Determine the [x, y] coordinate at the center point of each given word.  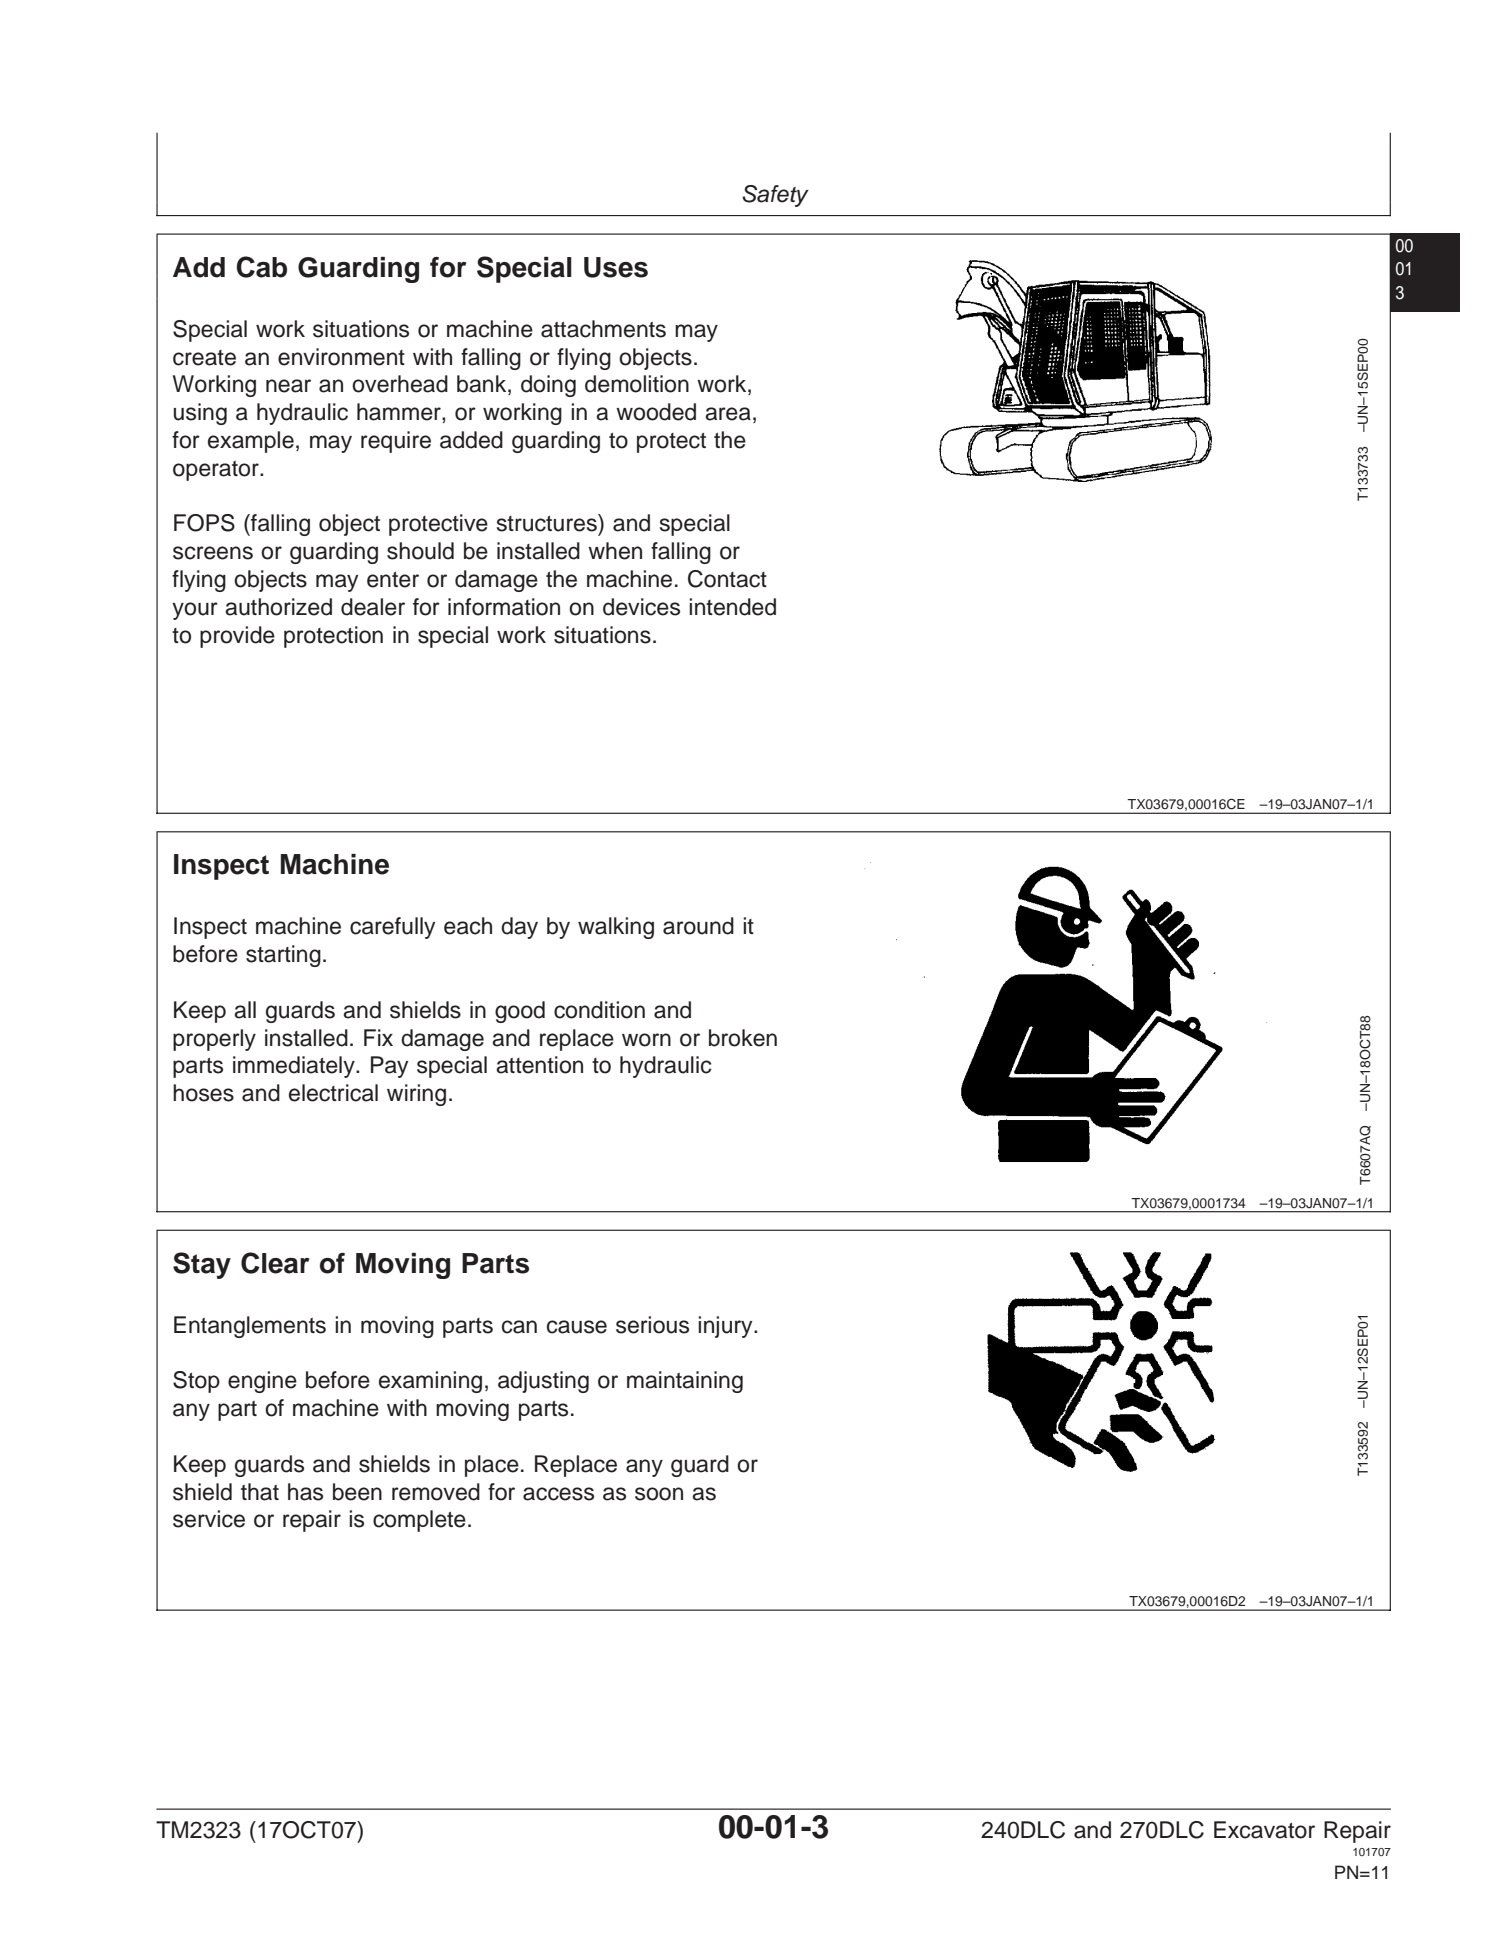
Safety [775, 196]
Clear [275, 1263]
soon [659, 1494]
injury [726, 1327]
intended [732, 607]
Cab [261, 267]
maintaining [685, 1382]
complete [419, 1521]
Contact [727, 579]
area [728, 414]
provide [237, 637]
